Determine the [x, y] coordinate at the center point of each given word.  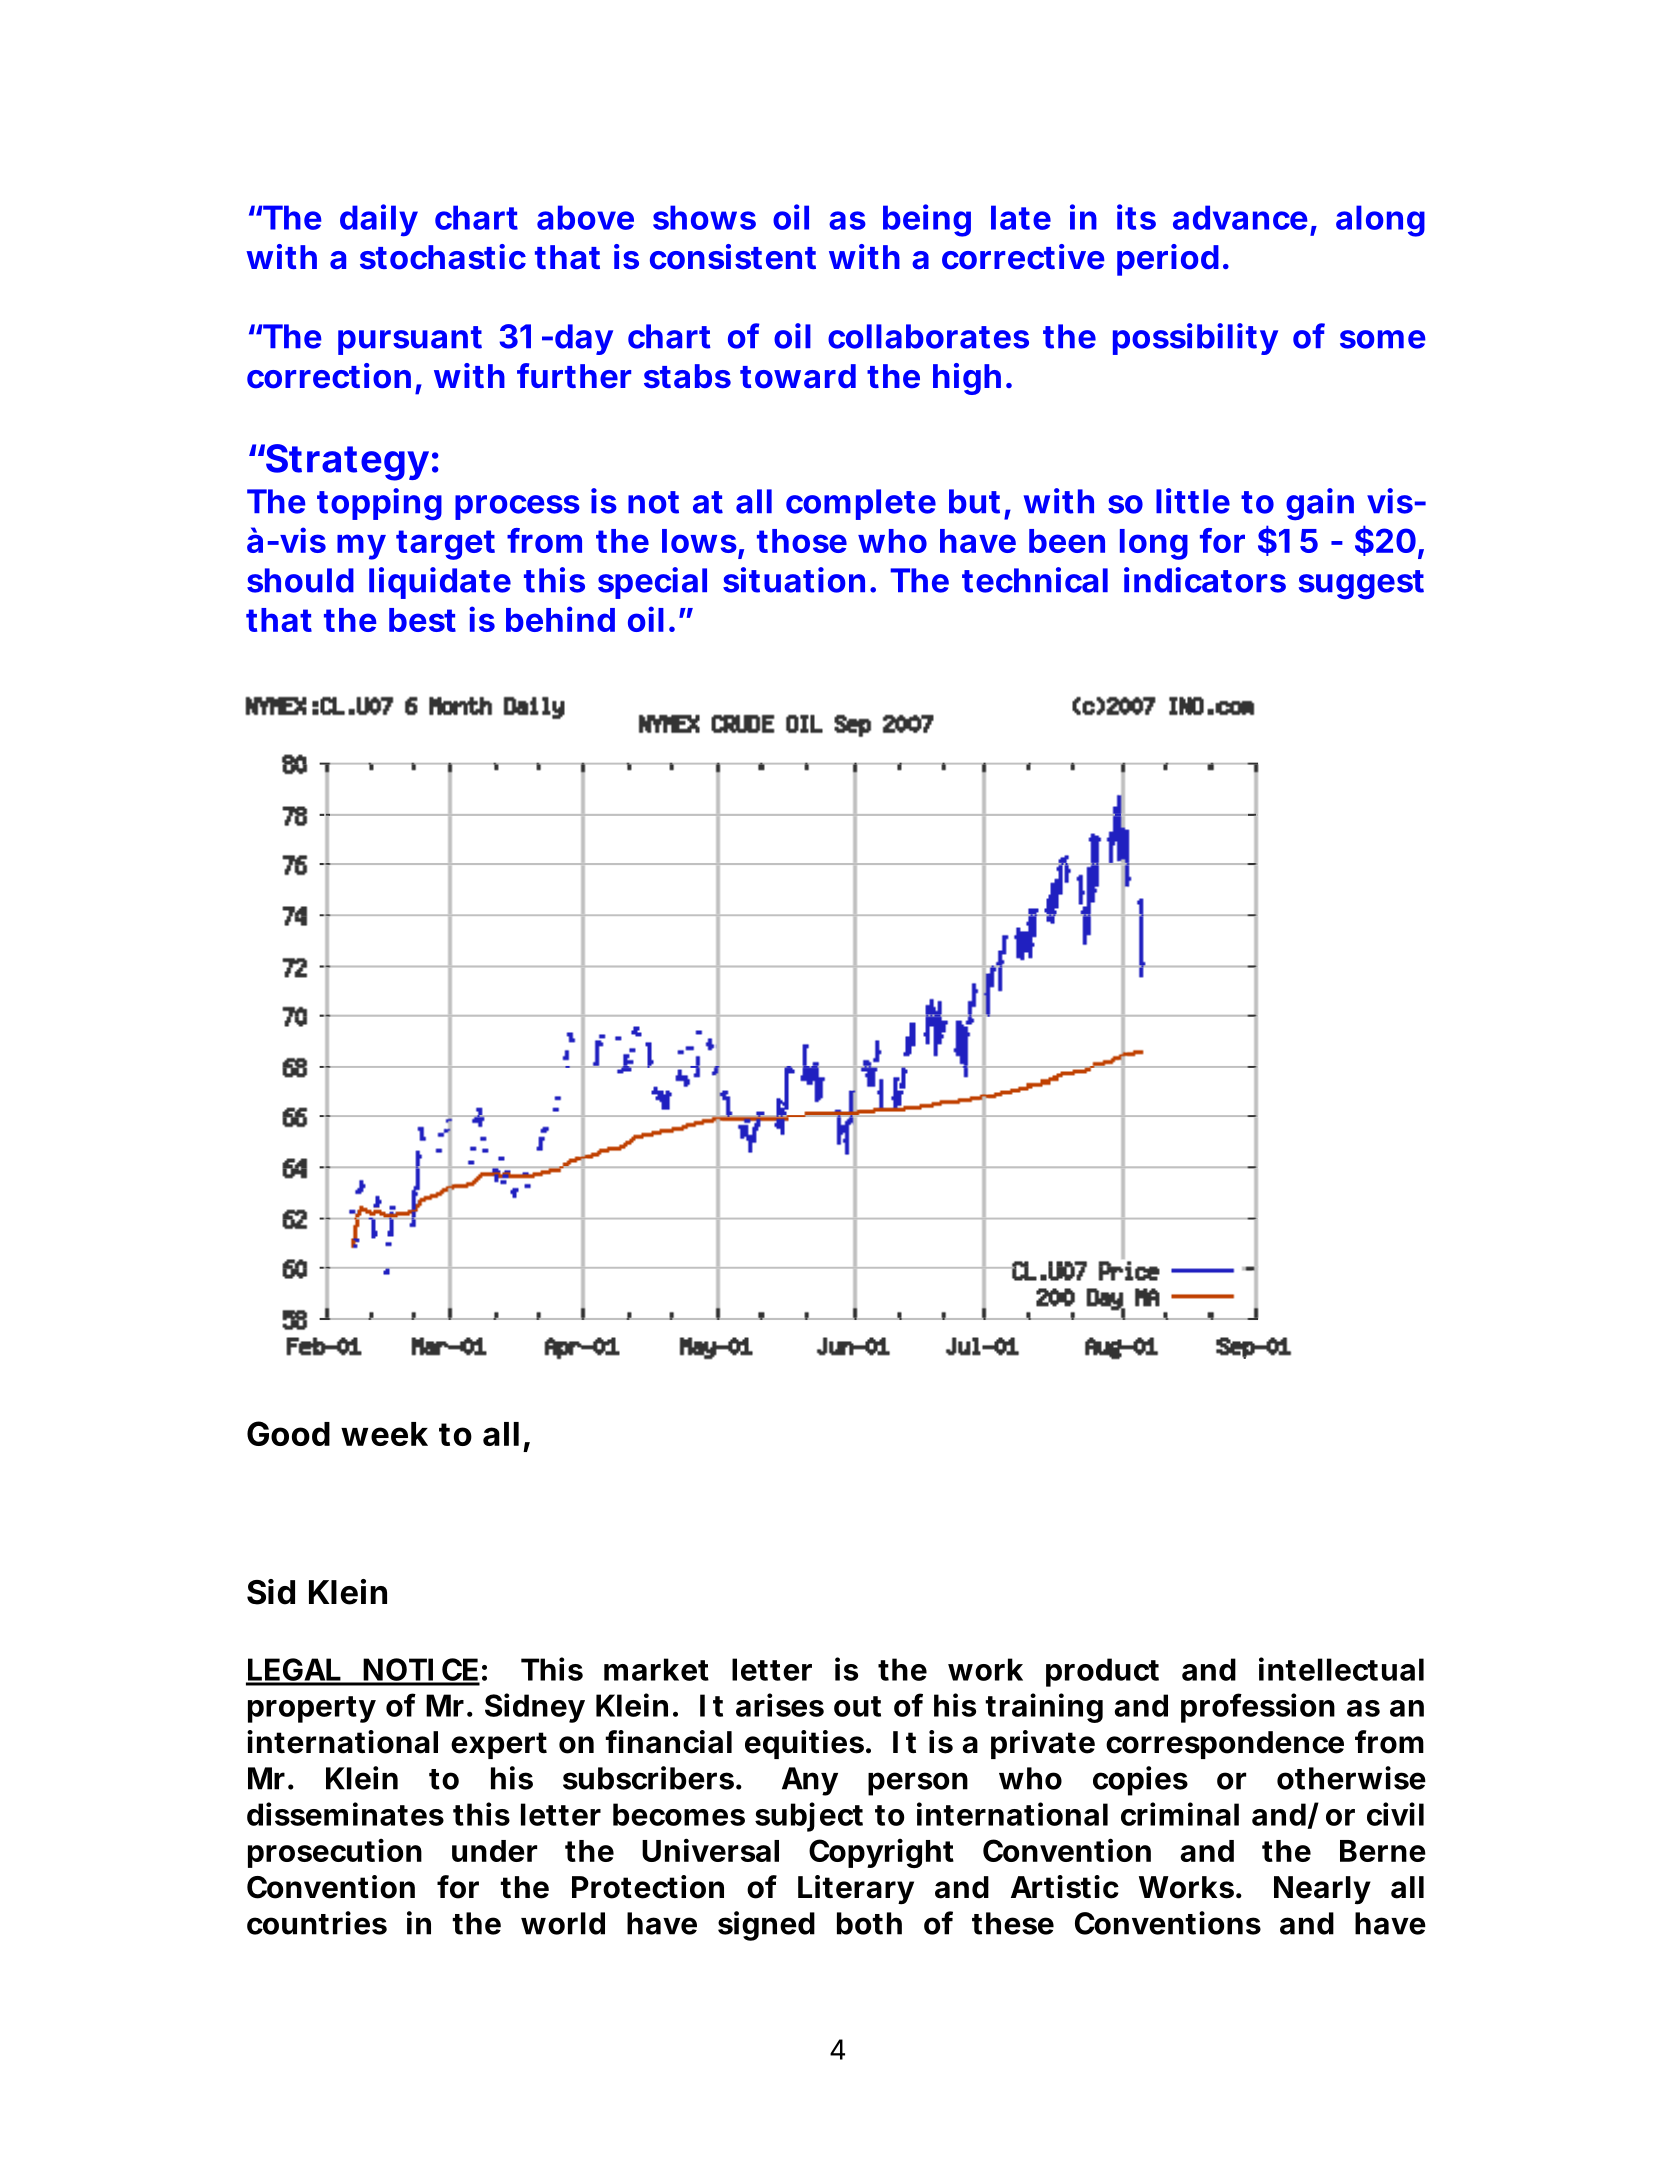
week [384, 1434]
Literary [856, 1890]
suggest [1361, 585]
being [927, 220]
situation [794, 580]
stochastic [443, 257]
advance [1240, 217]
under [494, 1851]
